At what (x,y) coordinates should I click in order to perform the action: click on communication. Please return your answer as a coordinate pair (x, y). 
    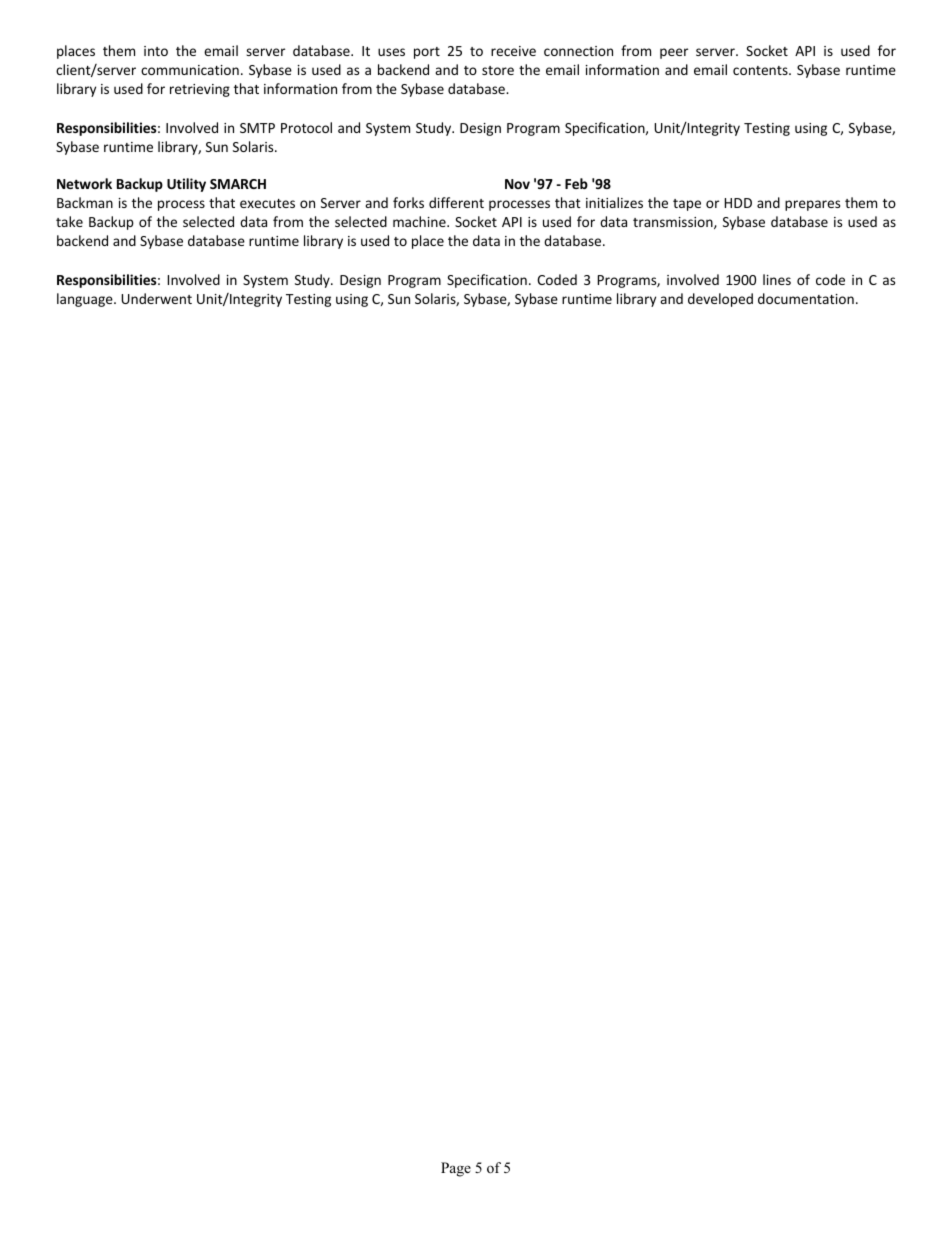
    Looking at the image, I should click on (190, 70).
